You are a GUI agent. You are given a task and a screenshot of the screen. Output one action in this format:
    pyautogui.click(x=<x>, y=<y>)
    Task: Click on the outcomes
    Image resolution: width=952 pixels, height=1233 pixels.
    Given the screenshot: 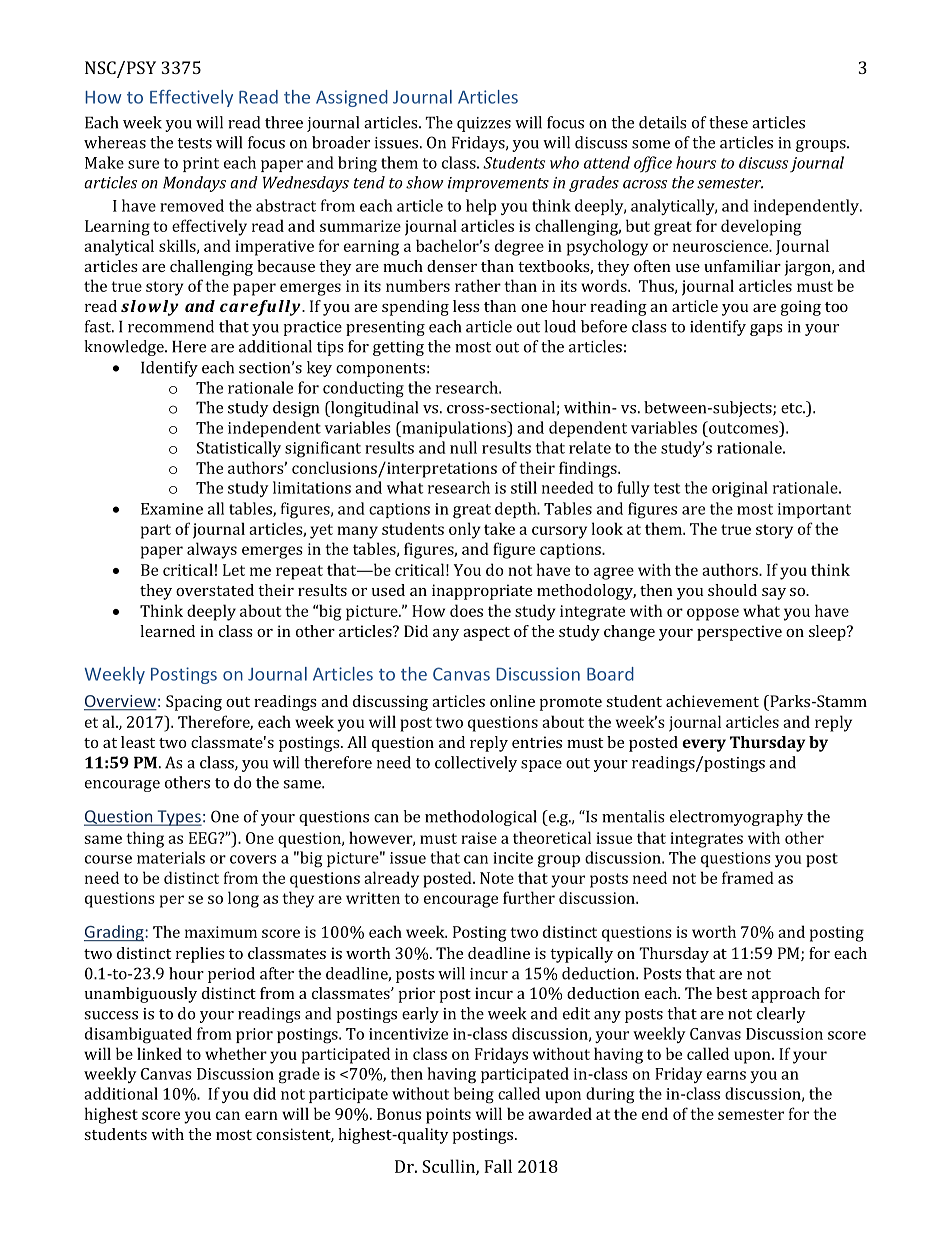 What is the action you would take?
    pyautogui.click(x=743, y=427)
